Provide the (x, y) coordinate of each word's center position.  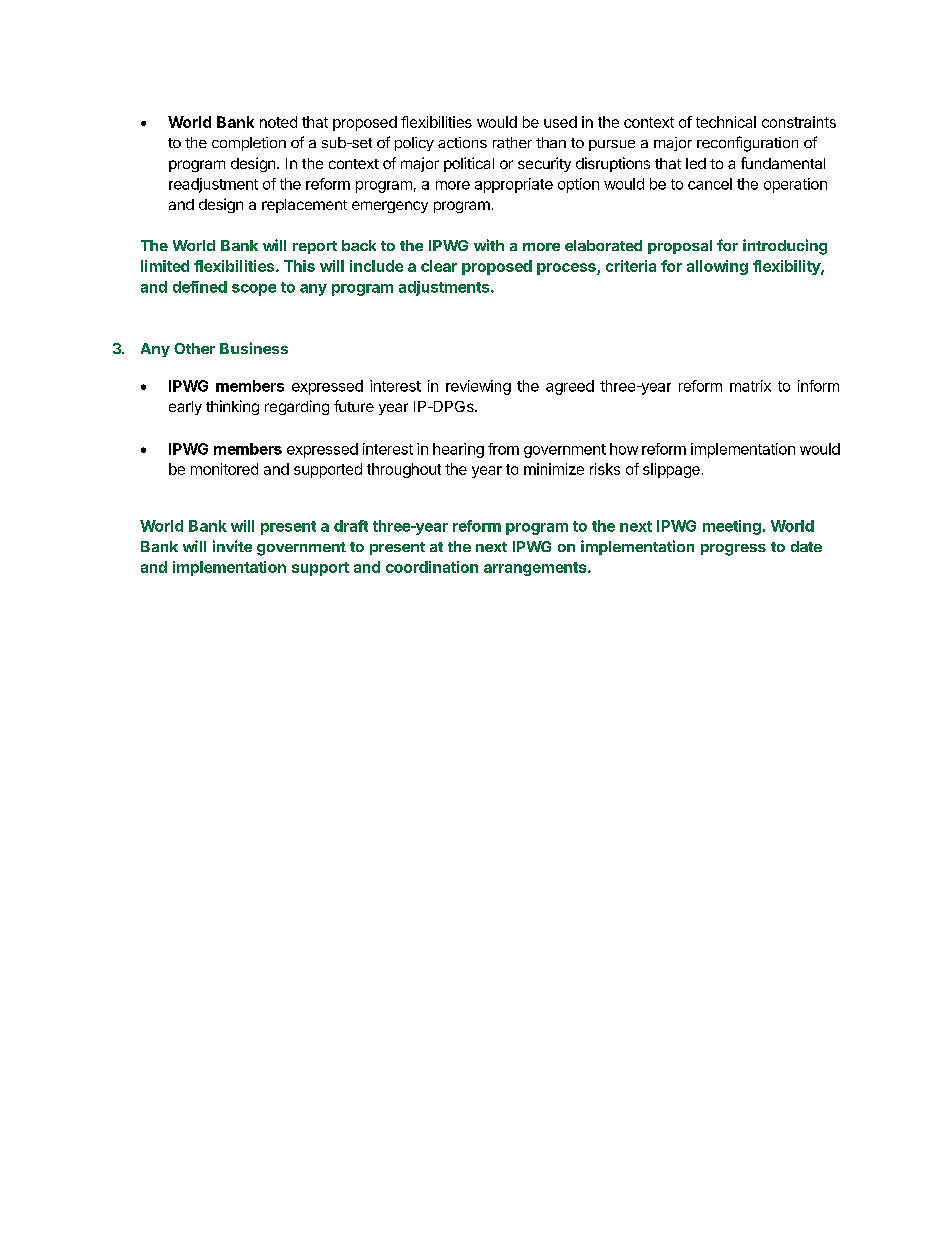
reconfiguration (747, 144)
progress (733, 550)
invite (232, 546)
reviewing (478, 387)
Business (254, 348)
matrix (750, 386)
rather (512, 142)
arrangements (536, 569)
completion (249, 144)
